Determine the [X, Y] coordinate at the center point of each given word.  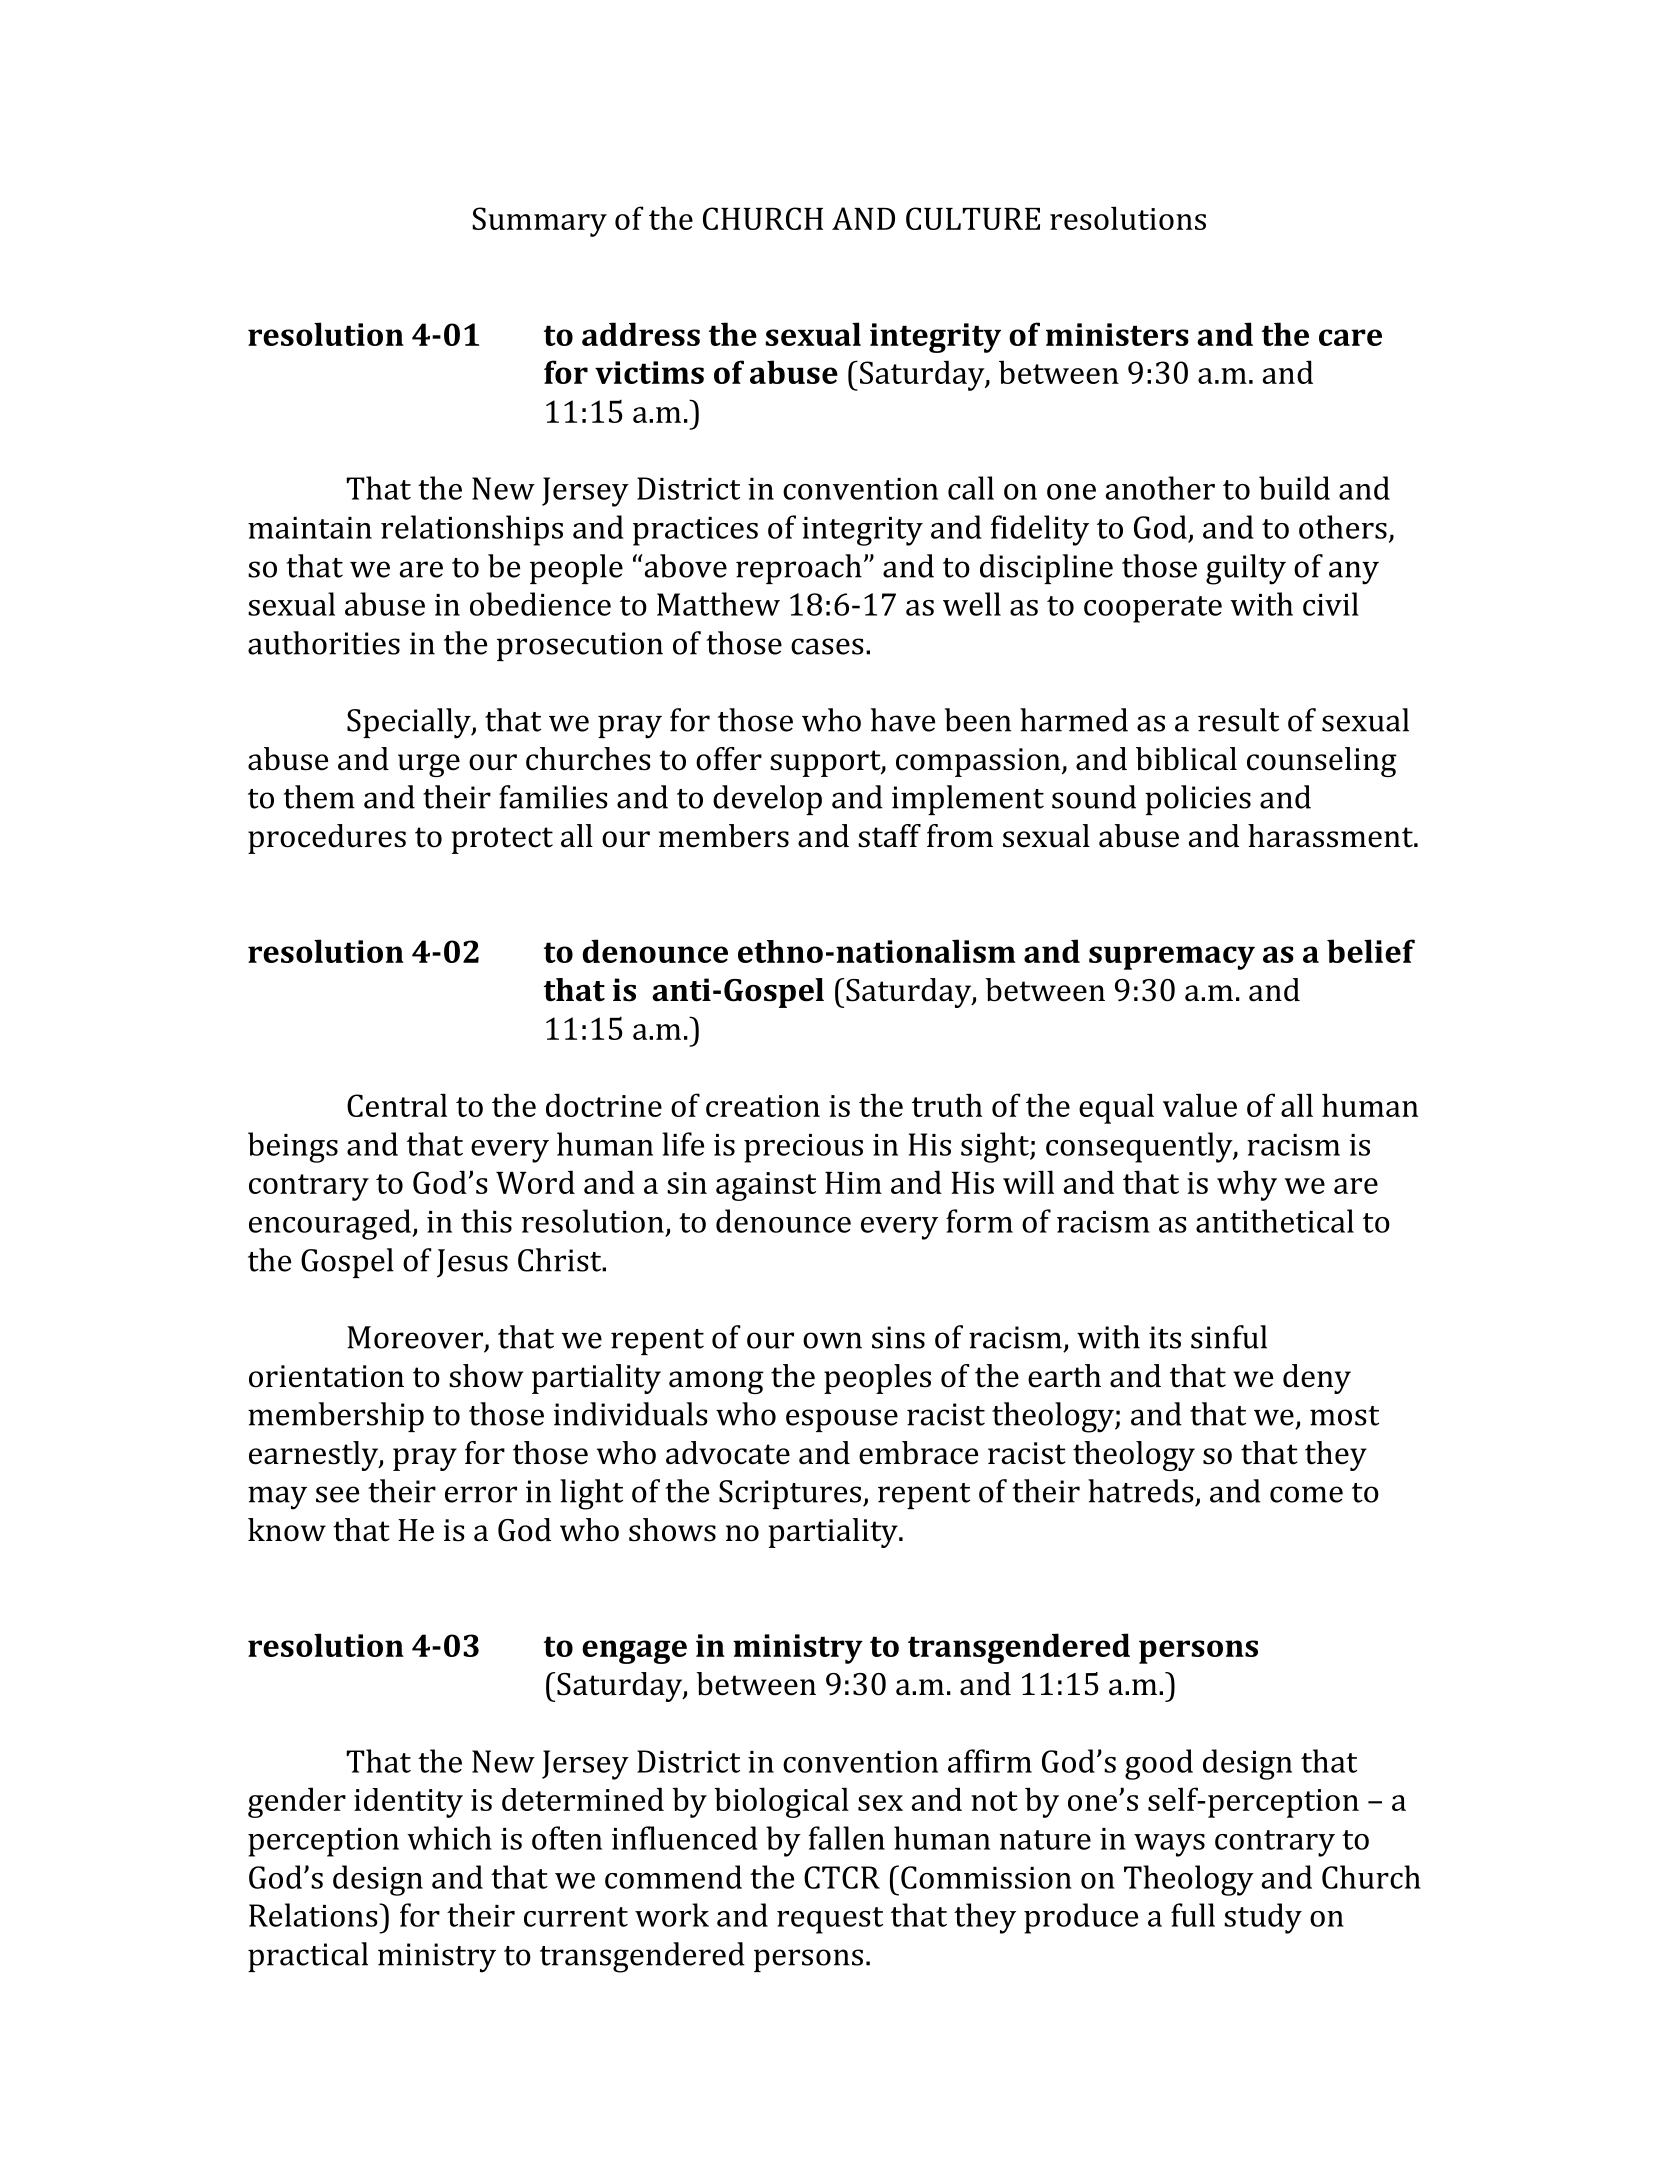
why [1247, 1185]
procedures [327, 839]
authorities [324, 643]
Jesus [472, 1263]
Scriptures [790, 1494]
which [449, 1838]
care [1350, 337]
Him [853, 1183]
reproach [799, 569]
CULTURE [973, 218]
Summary [539, 222]
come [1306, 1494]
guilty [1246, 569]
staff [889, 836]
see [337, 1494]
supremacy [1172, 958]
